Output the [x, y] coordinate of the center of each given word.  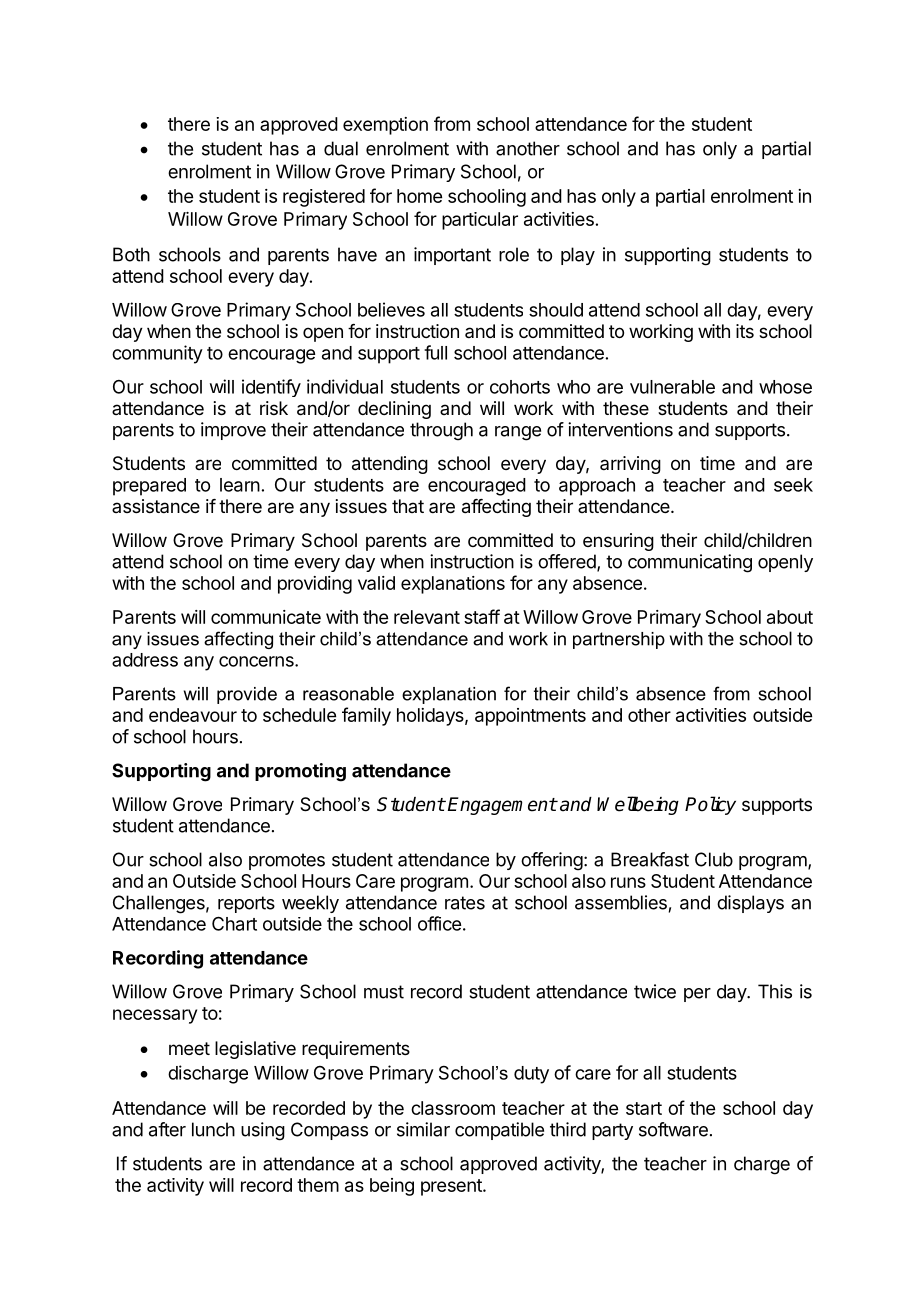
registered [324, 198]
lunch [213, 1129]
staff [482, 616]
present [452, 1187]
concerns [257, 661]
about [790, 617]
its [745, 331]
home [419, 196]
